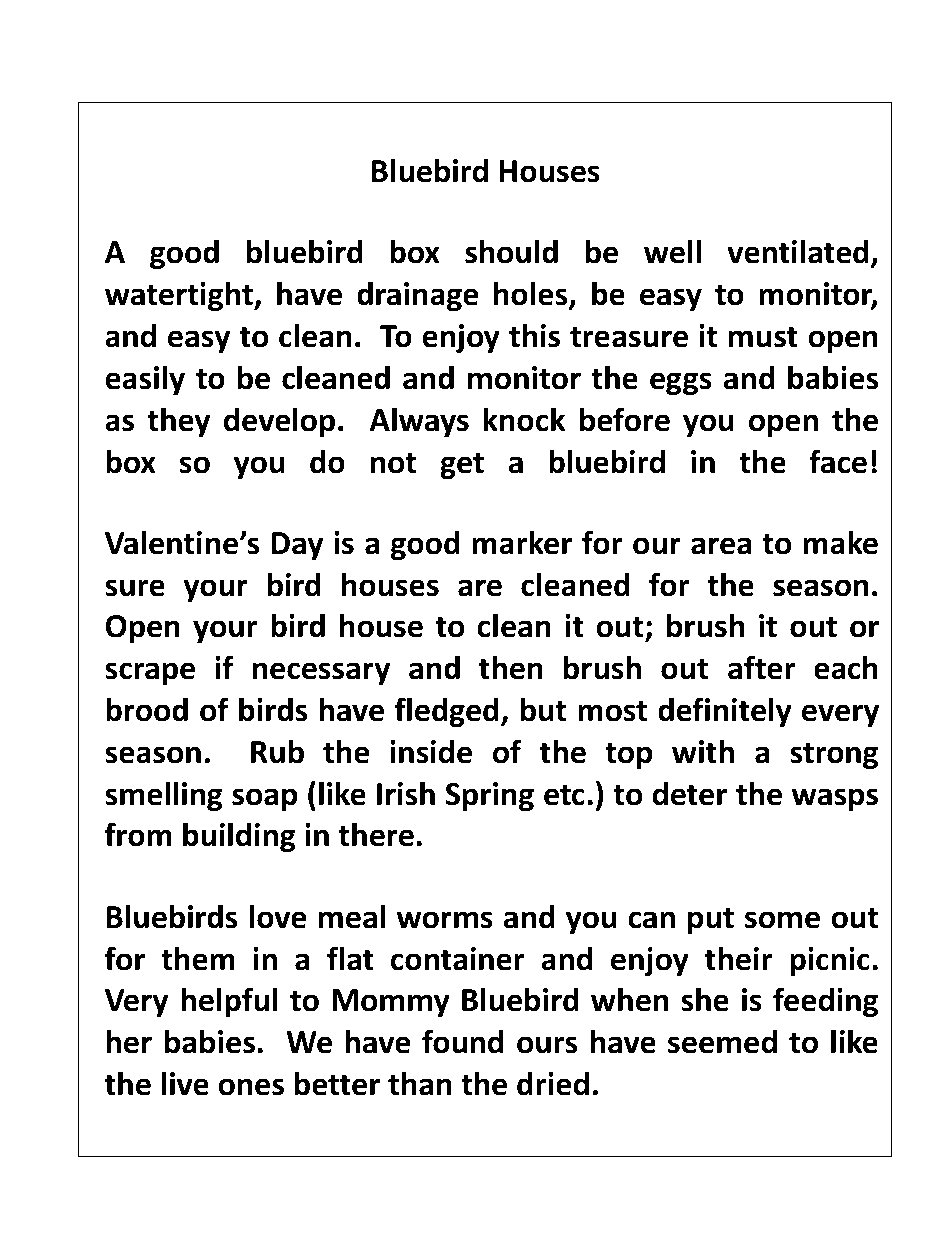 Image resolution: width=952 pixels, height=1233 pixels. I want to click on deter, so click(689, 793).
